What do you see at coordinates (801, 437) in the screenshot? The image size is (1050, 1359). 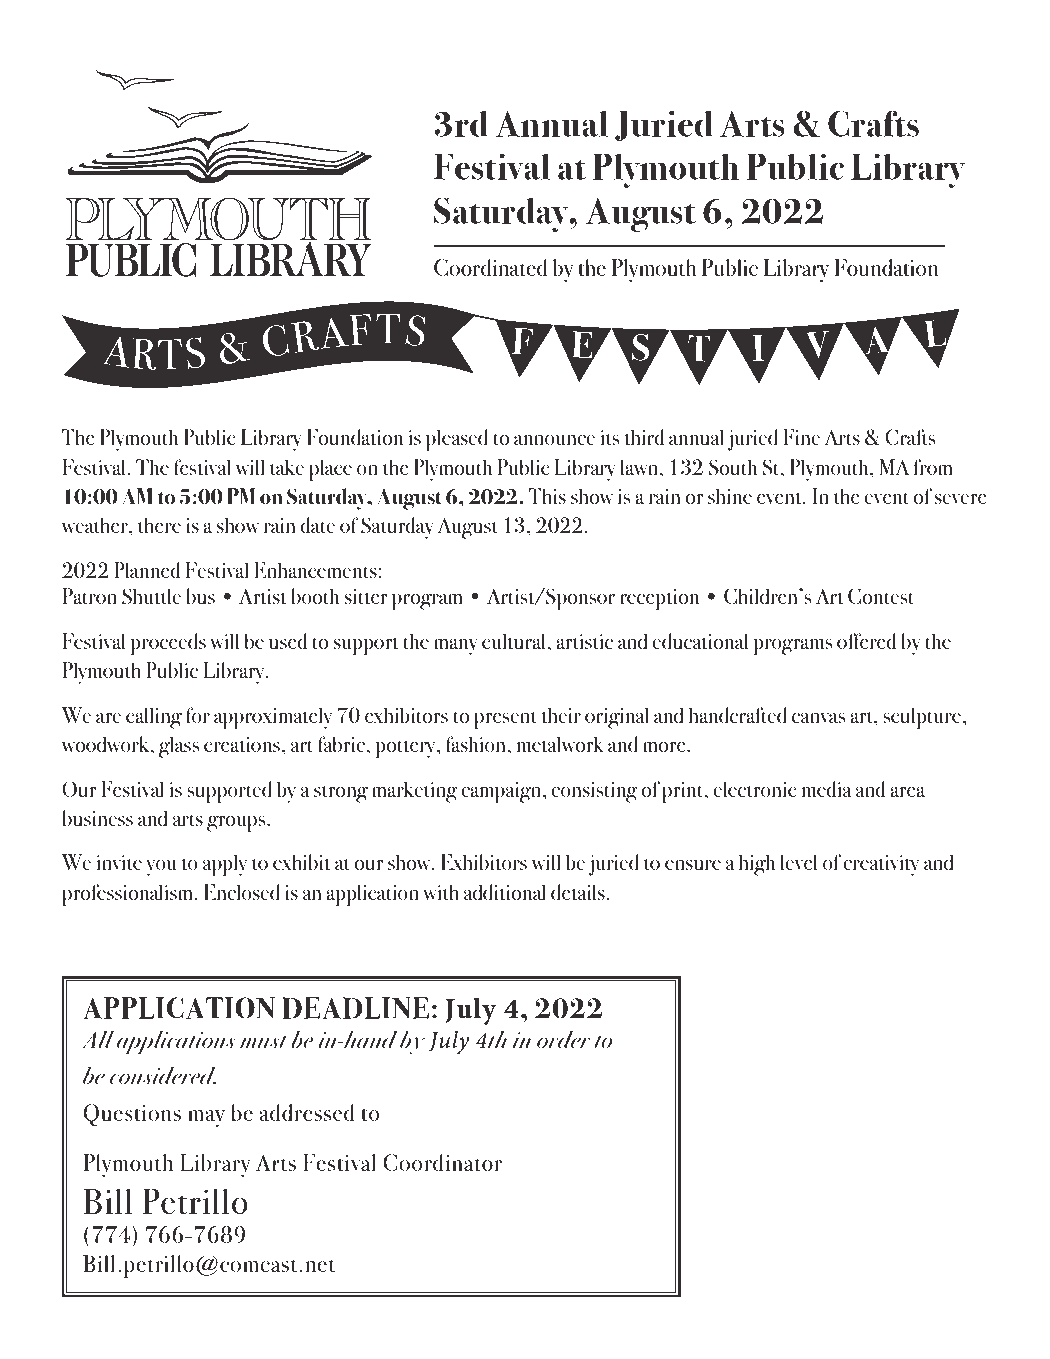 I see `Fine` at bounding box center [801, 437].
